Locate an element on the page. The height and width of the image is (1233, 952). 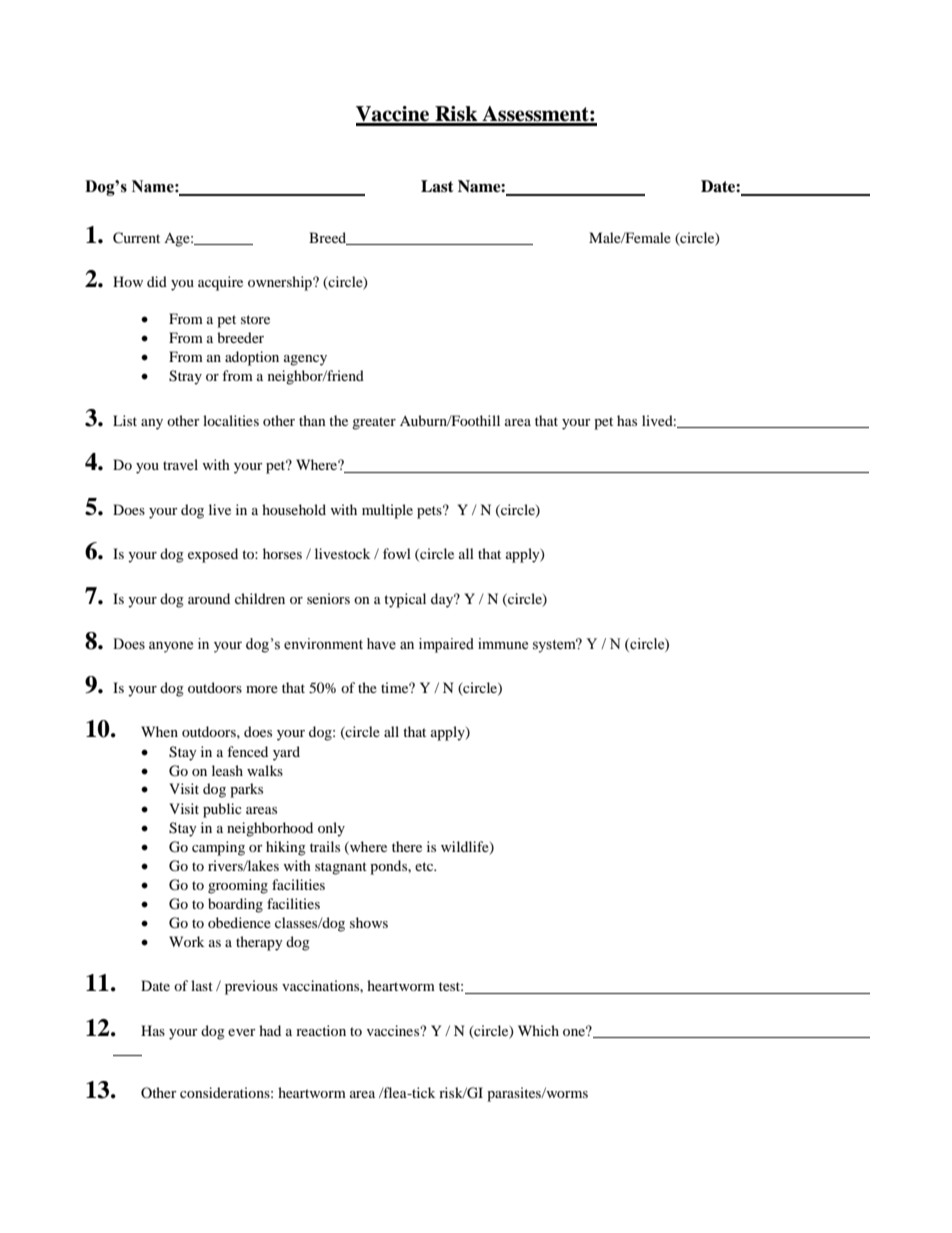
store is located at coordinates (255, 319).
